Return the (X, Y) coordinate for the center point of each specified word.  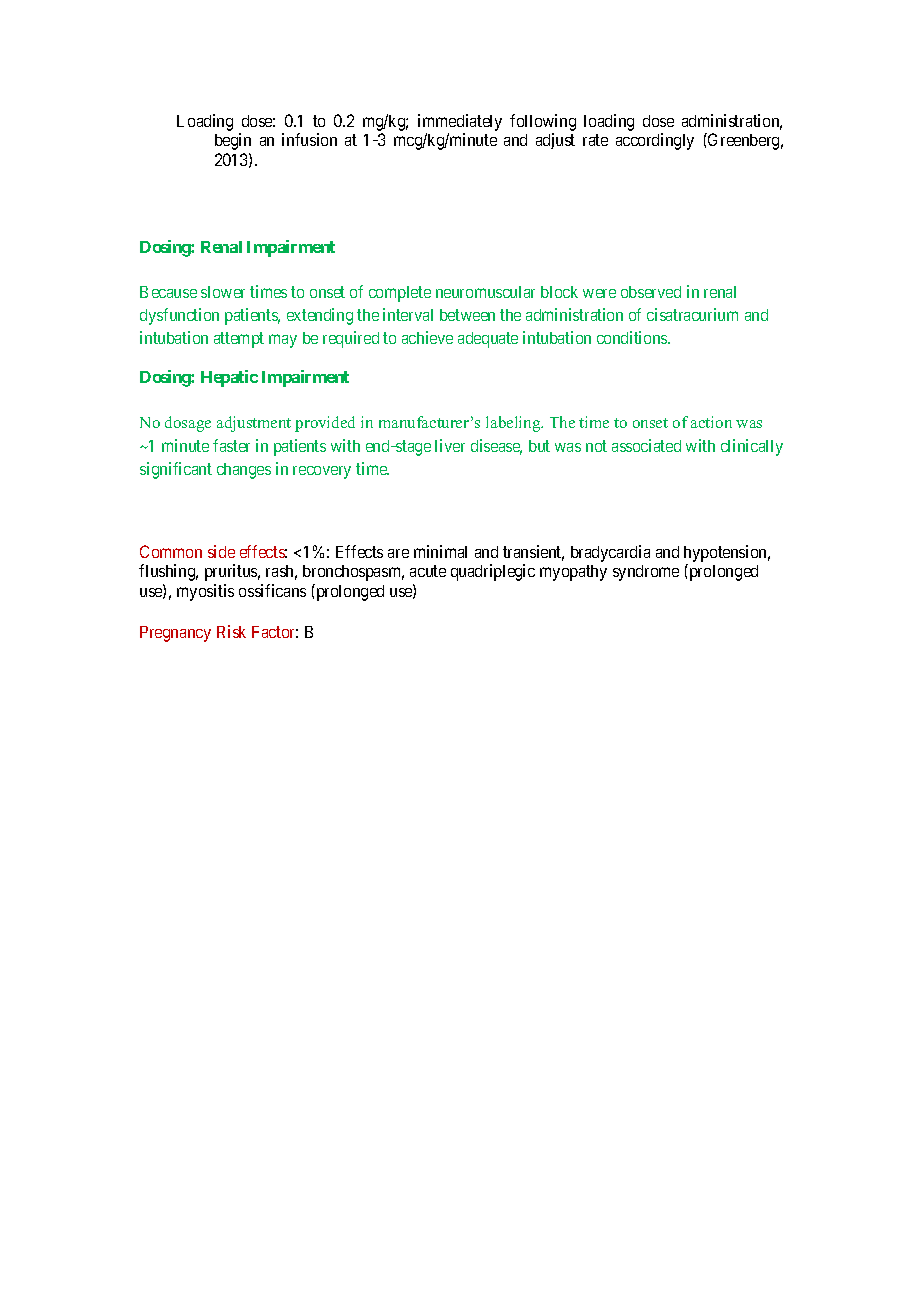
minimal (440, 551)
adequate (488, 340)
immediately (460, 124)
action (711, 422)
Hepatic (229, 378)
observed (651, 292)
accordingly (655, 141)
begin (233, 141)
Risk (231, 631)
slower (223, 292)
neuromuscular (485, 292)
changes (244, 471)
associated (646, 445)
